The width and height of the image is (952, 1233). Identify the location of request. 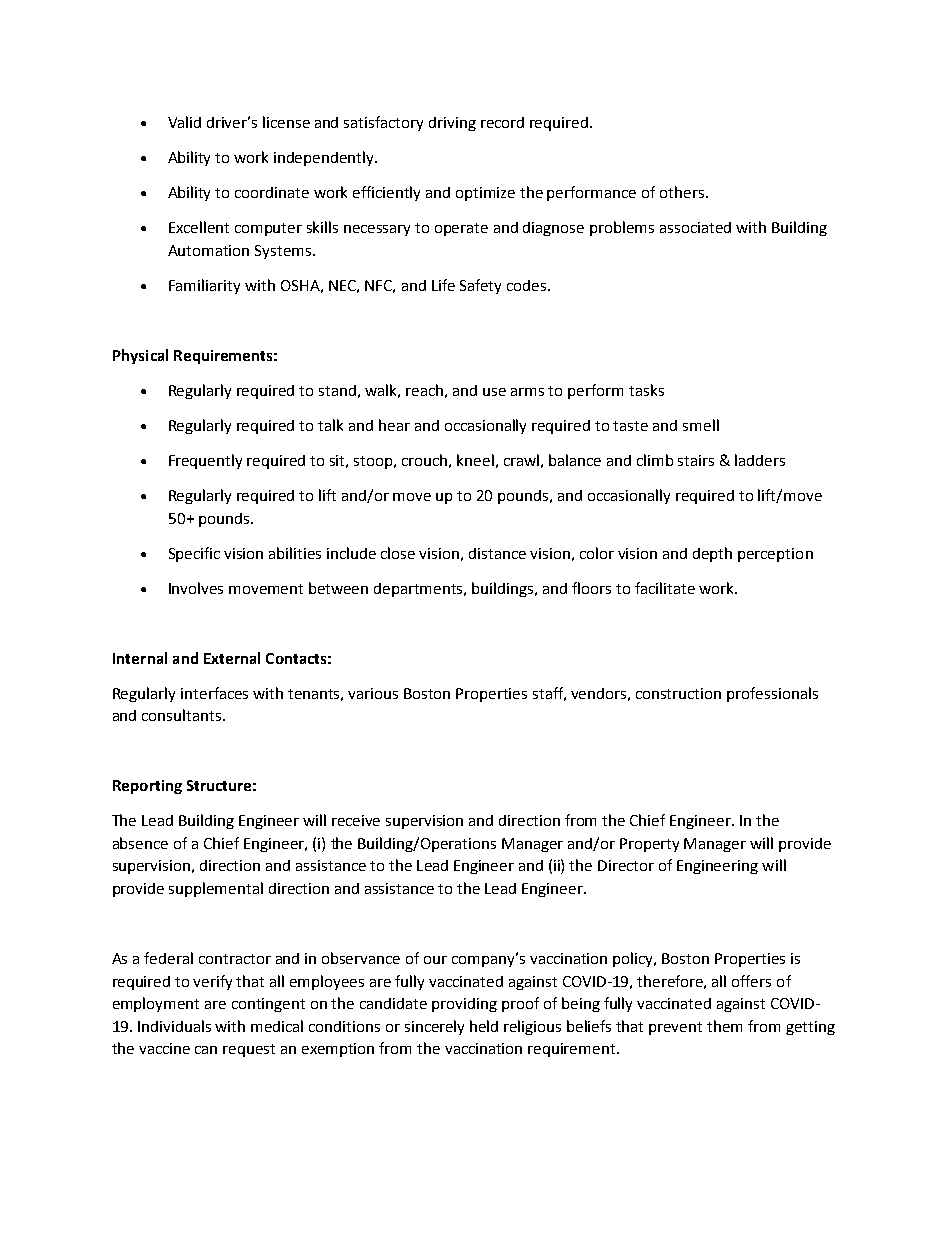
(249, 1050).
